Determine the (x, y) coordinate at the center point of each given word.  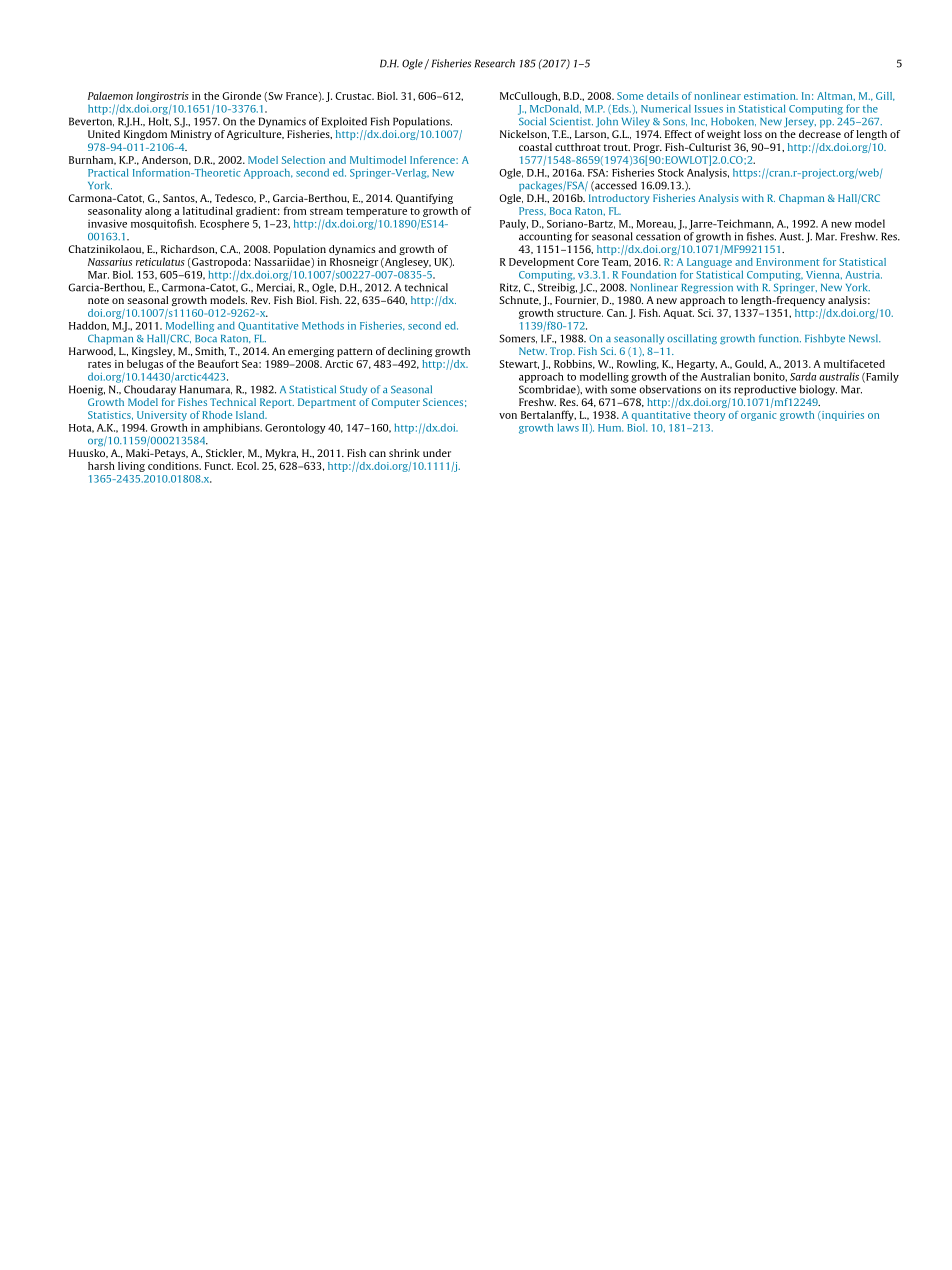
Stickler (225, 453)
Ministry (191, 135)
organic (758, 416)
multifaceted (854, 363)
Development (541, 263)
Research (495, 63)
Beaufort (218, 363)
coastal (535, 147)
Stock (671, 172)
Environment (788, 262)
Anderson (166, 160)
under (437, 453)
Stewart (519, 364)
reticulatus (160, 261)
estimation (771, 96)
